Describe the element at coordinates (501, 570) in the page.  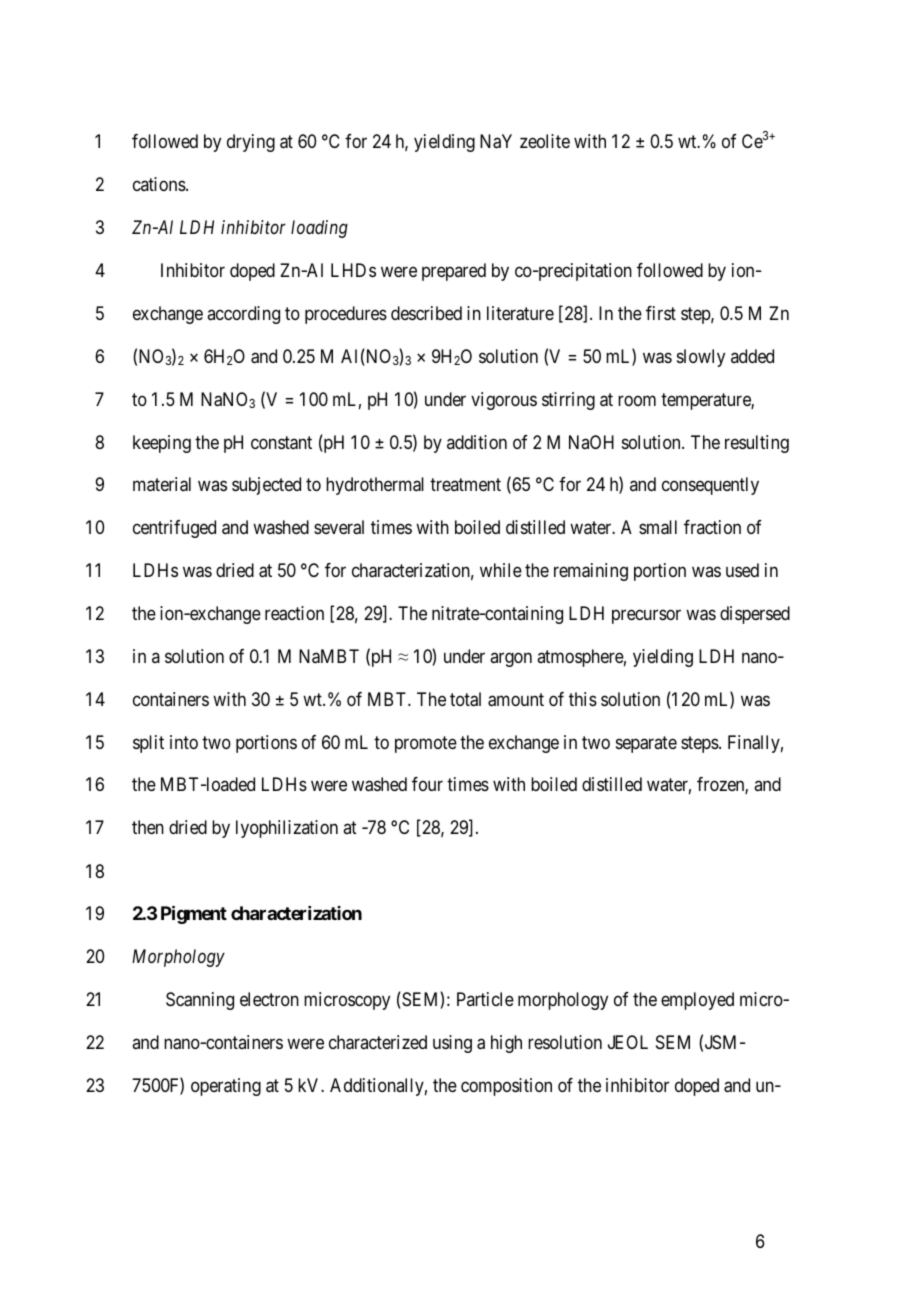
I see `while` at that location.
